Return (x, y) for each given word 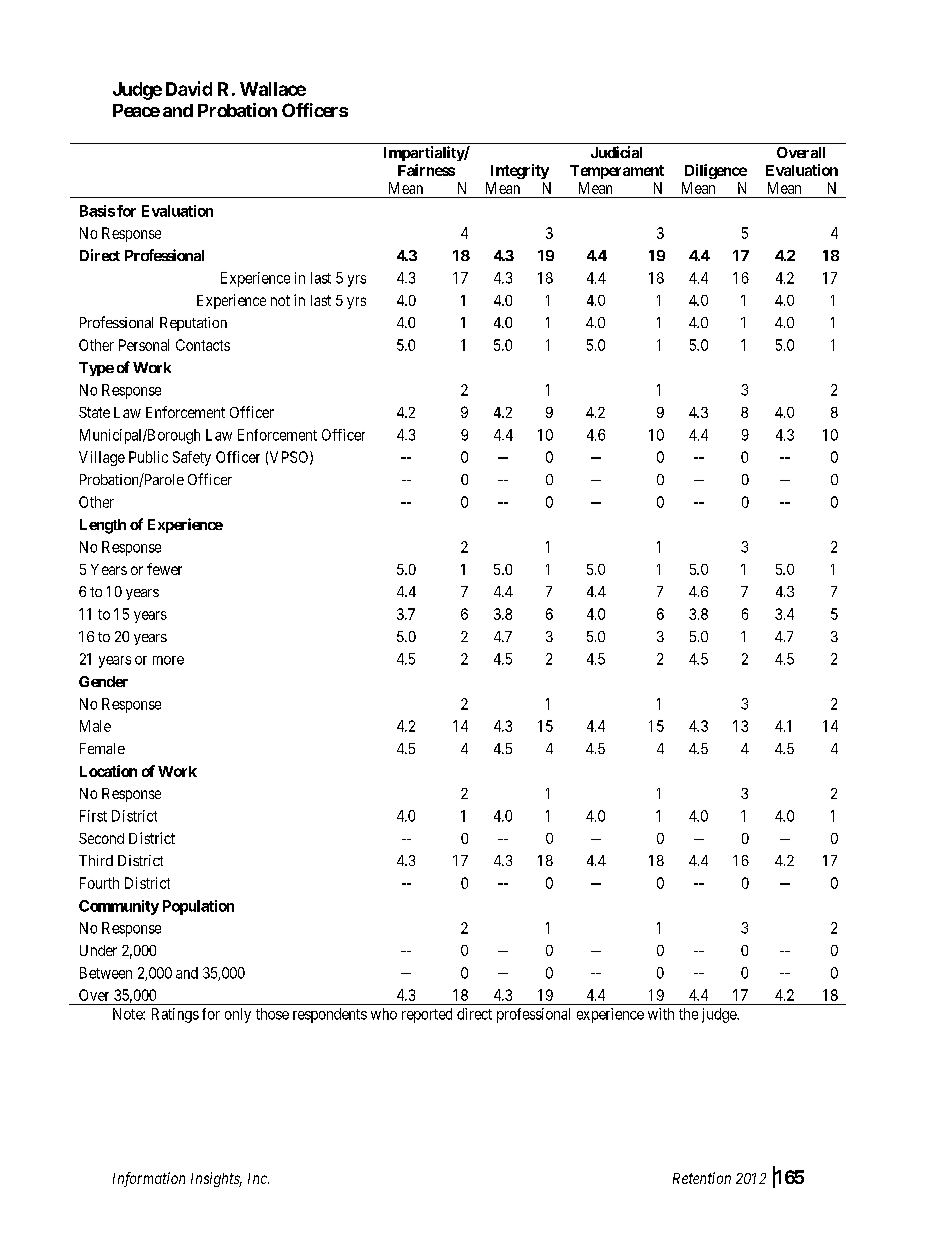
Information (149, 1179)
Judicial (616, 152)
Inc (258, 1178)
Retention (702, 1178)
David (189, 88)
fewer (164, 569)
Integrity (520, 171)
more (168, 660)
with (661, 1014)
